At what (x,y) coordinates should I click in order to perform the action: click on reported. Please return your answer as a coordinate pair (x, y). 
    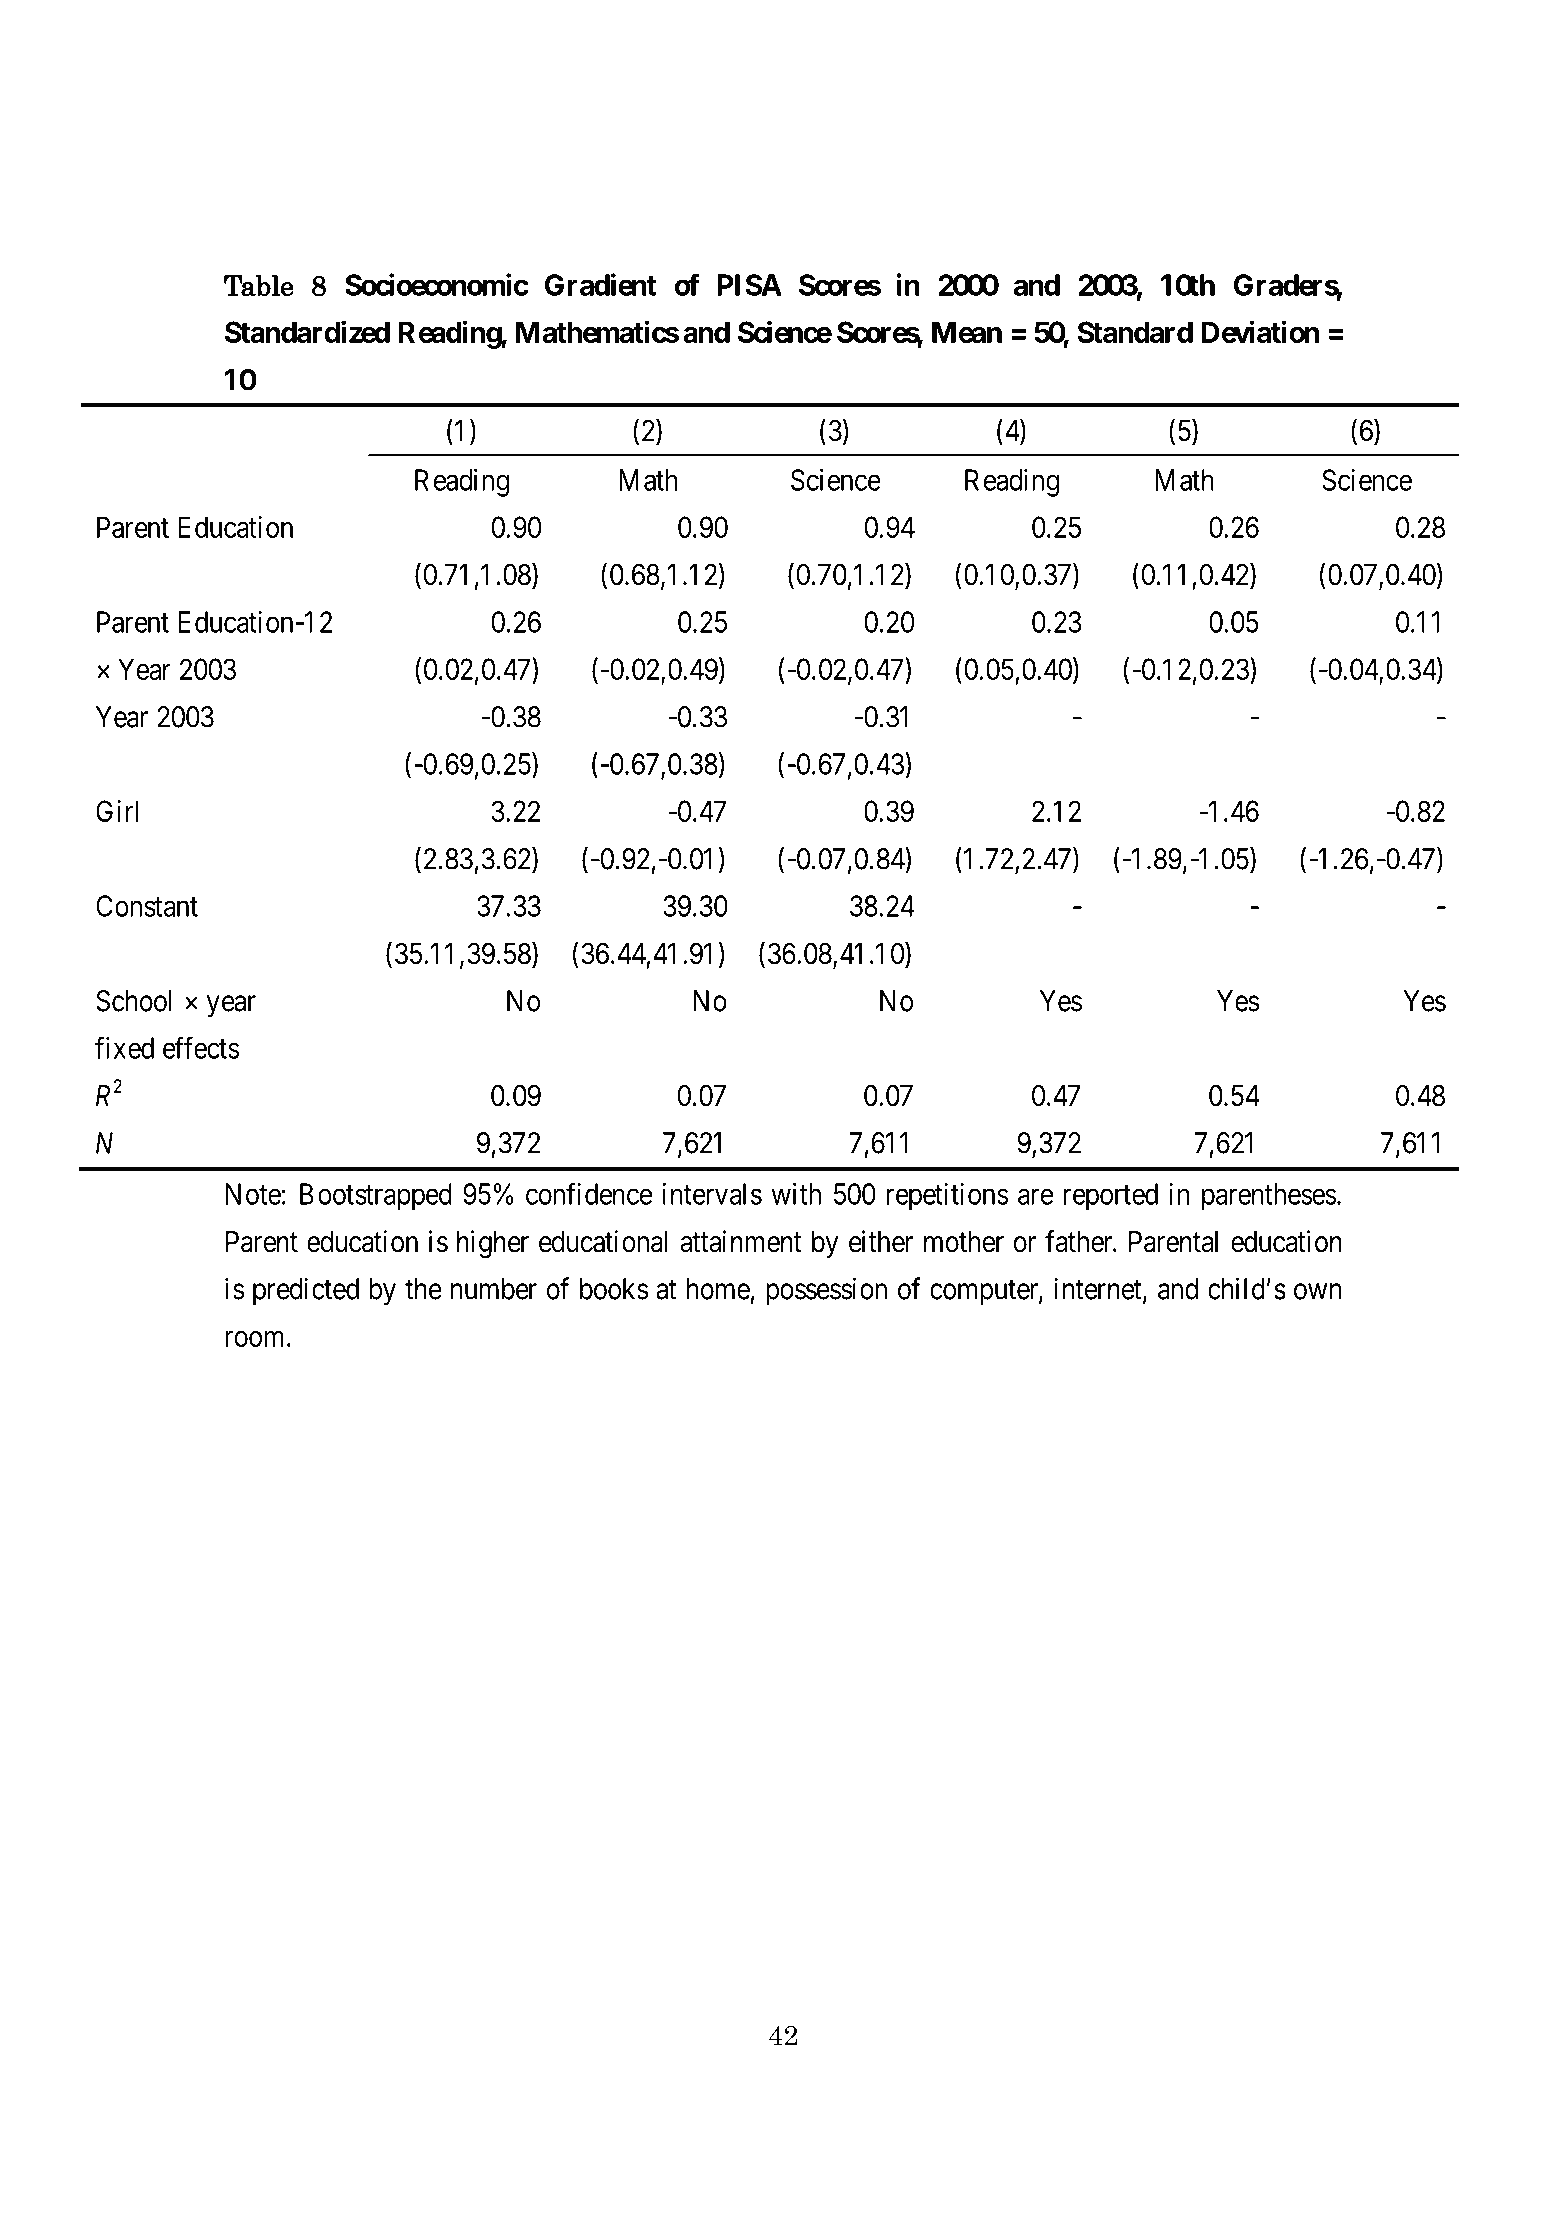
    Looking at the image, I should click on (1111, 1197).
